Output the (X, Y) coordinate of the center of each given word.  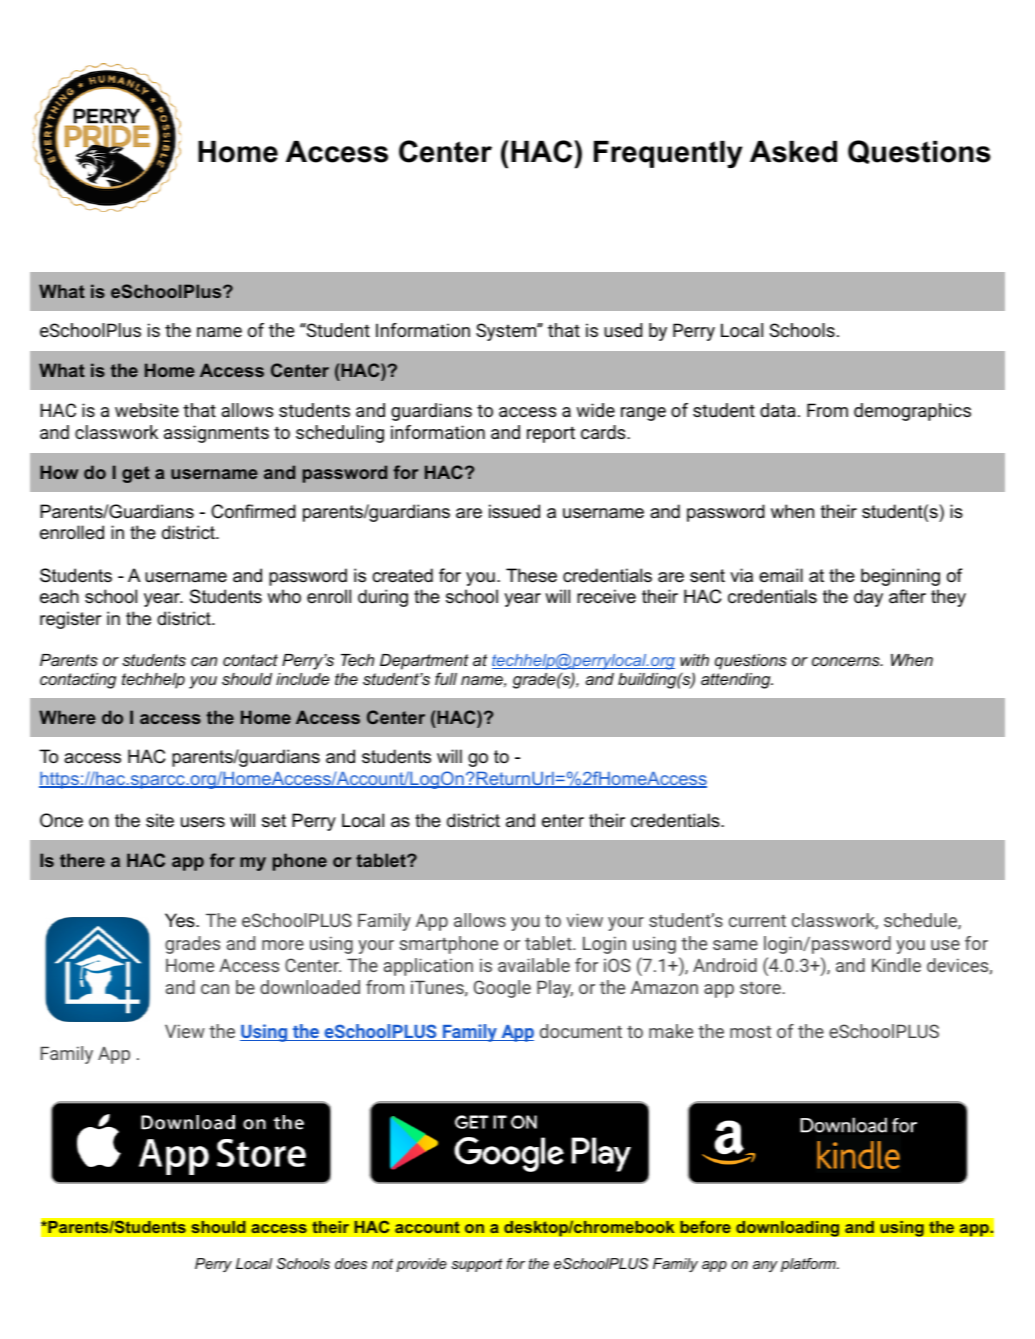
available (534, 965)
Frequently (668, 154)
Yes (181, 920)
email (781, 575)
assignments (216, 434)
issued (514, 511)
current (757, 921)
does (351, 1263)
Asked (793, 152)
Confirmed (253, 511)
